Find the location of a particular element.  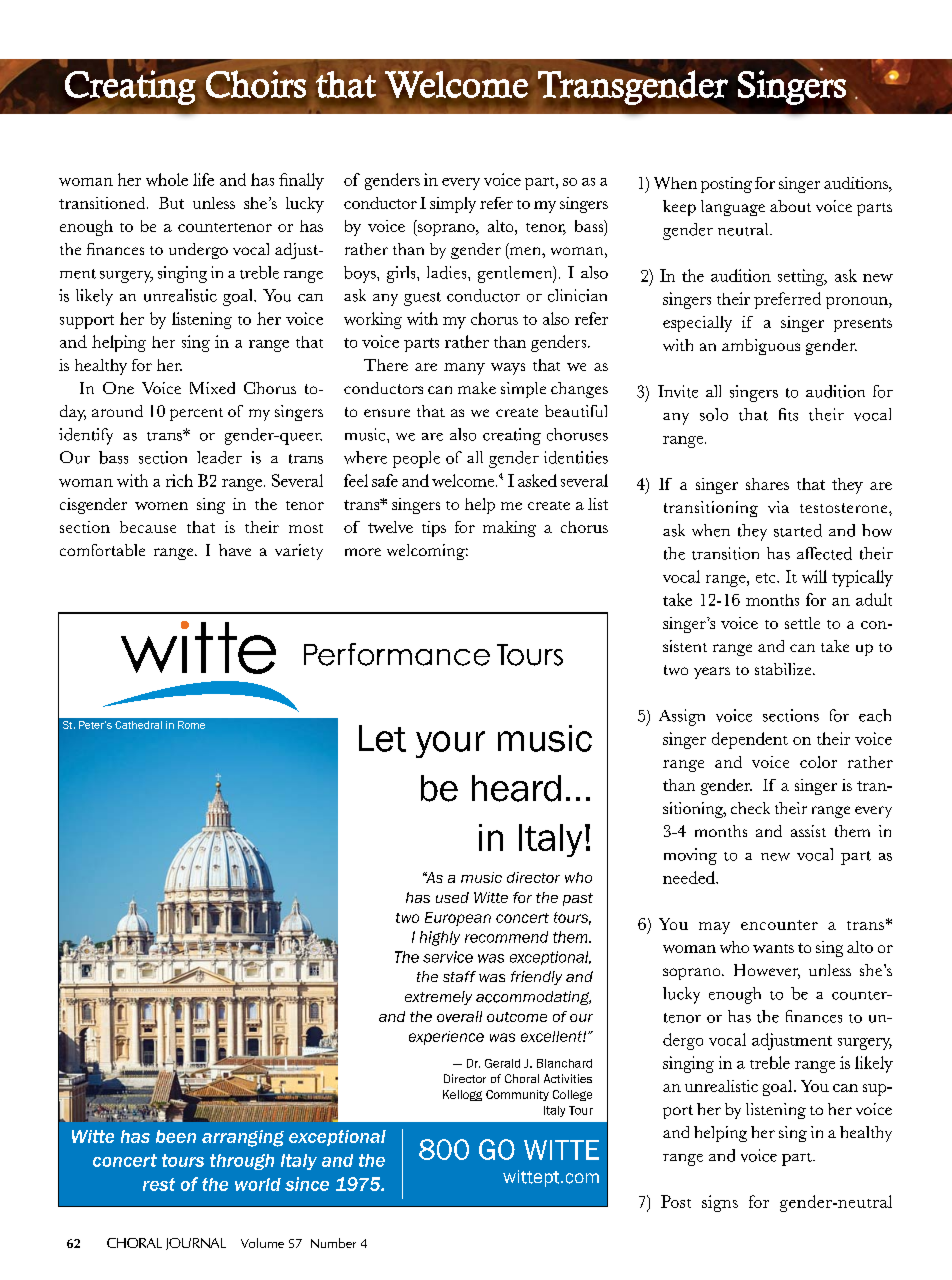

about is located at coordinates (790, 206).
